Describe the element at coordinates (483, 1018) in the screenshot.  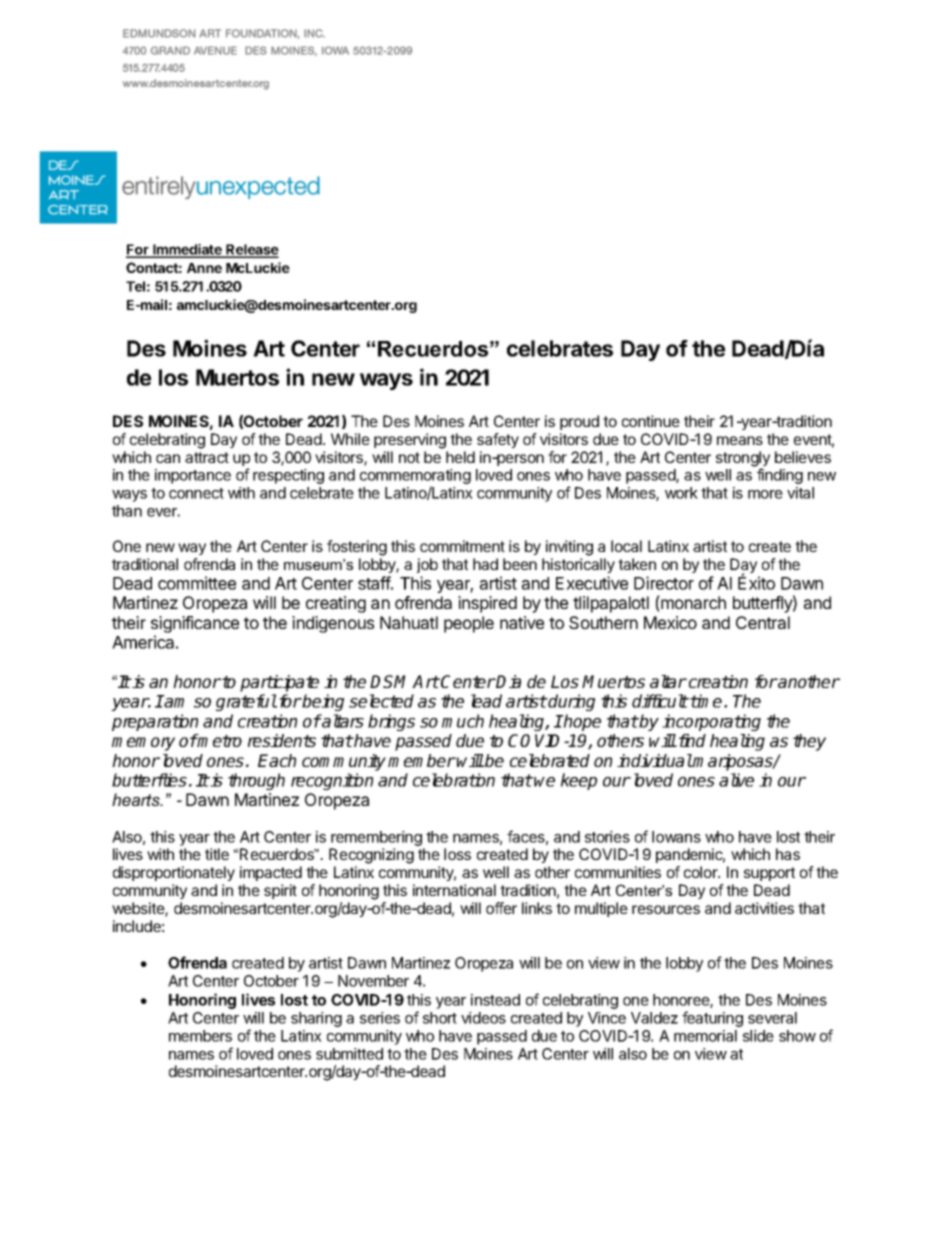
I see `videos` at that location.
